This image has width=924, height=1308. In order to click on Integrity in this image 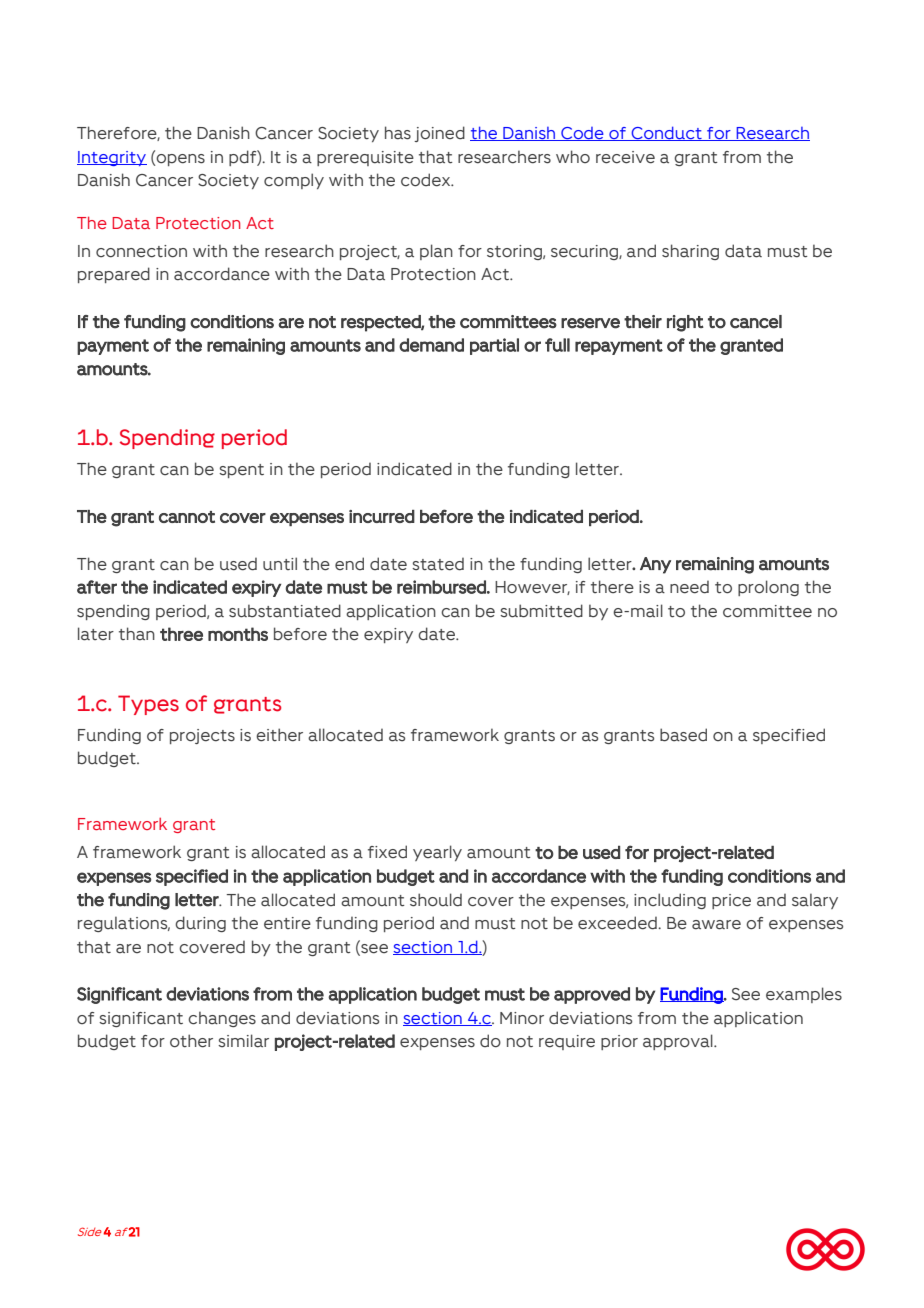, I will do `click(112, 158)`.
